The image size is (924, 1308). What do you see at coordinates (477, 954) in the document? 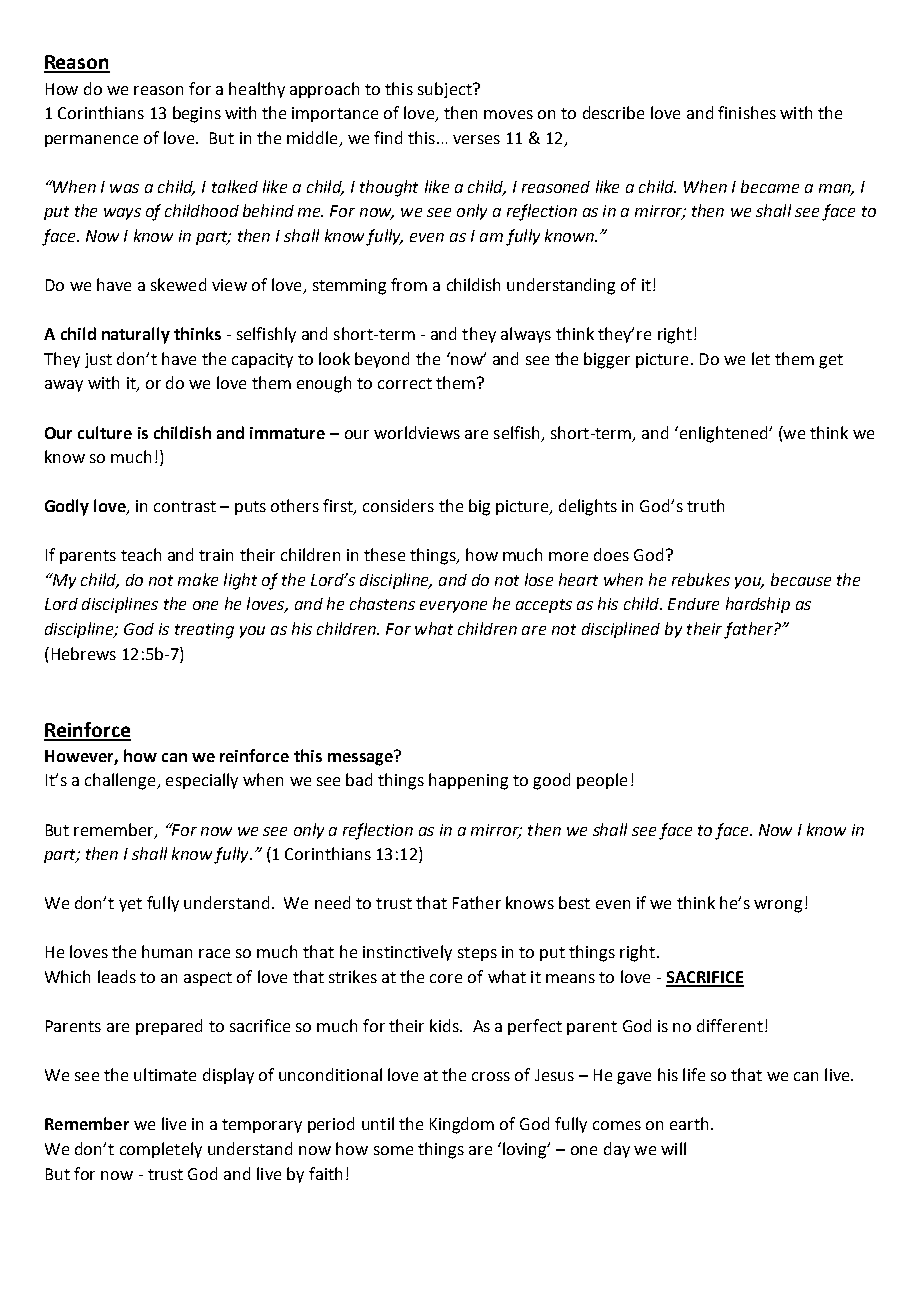
I see `steps` at bounding box center [477, 954].
